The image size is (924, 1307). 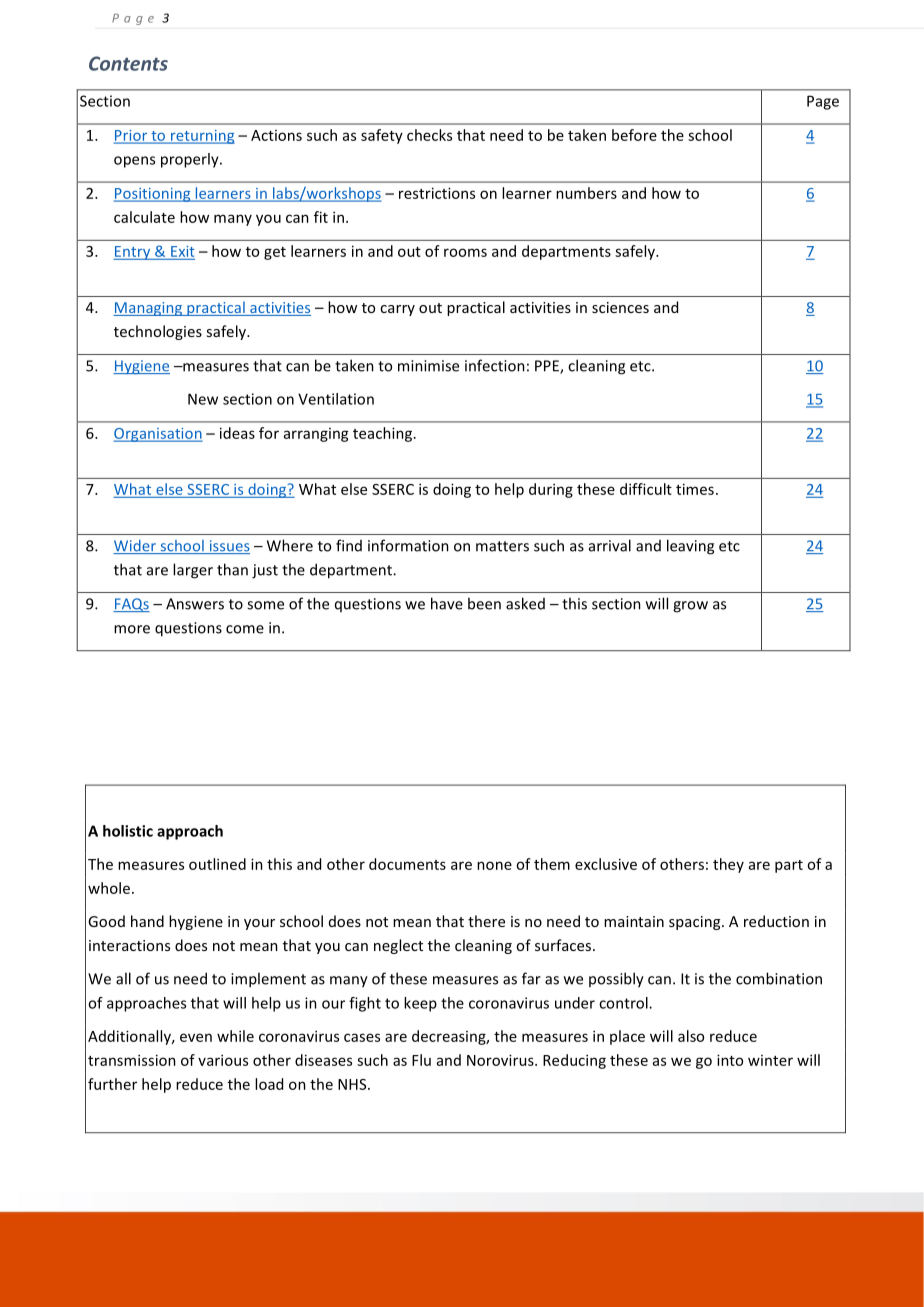 What do you see at coordinates (407, 864) in the screenshot?
I see `documents` at bounding box center [407, 864].
